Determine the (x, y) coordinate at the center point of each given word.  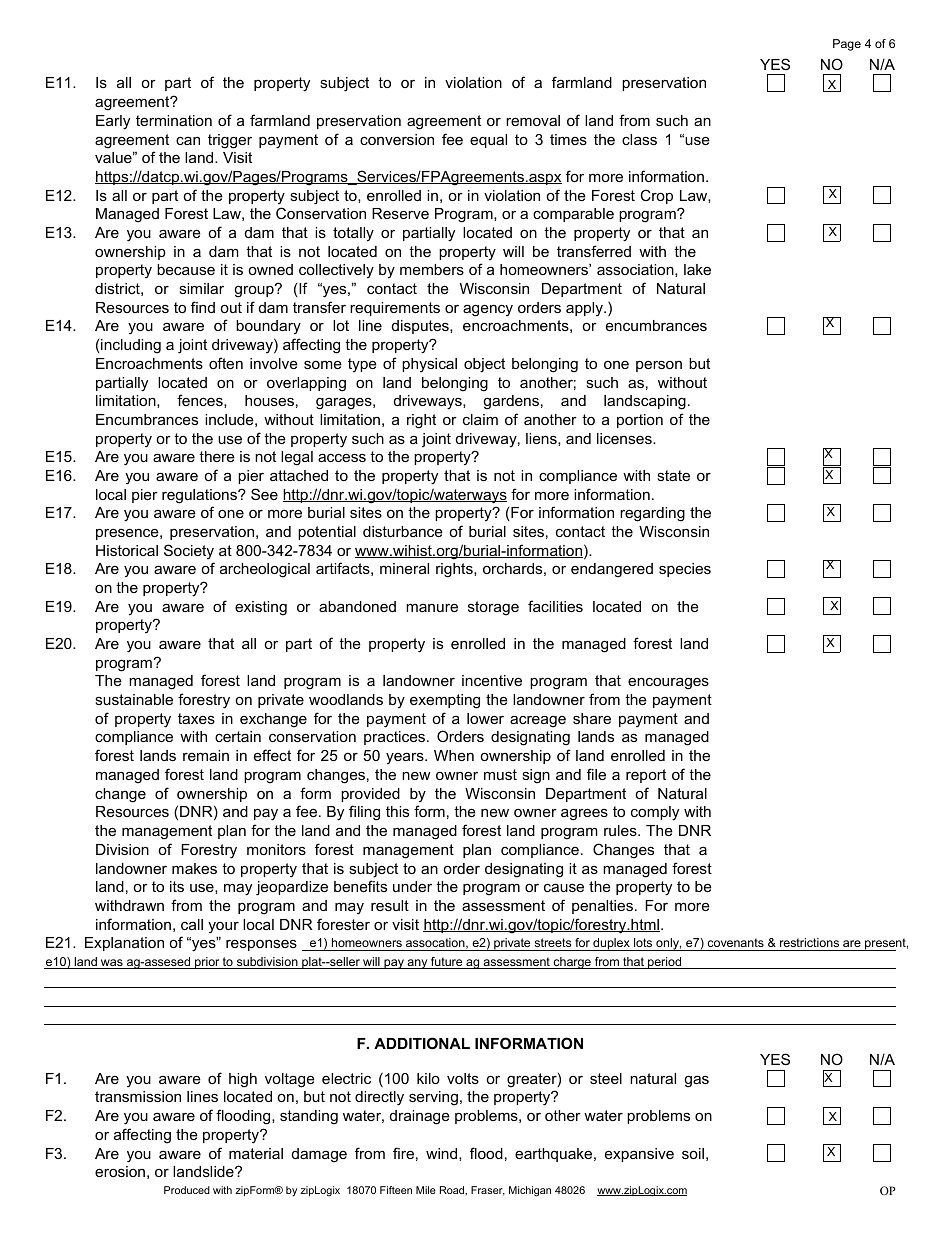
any (417, 964)
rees (593, 812)
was (112, 964)
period (665, 963)
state (673, 475)
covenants (735, 942)
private (512, 944)
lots (643, 942)
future (447, 963)
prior (207, 963)
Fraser (488, 1191)
